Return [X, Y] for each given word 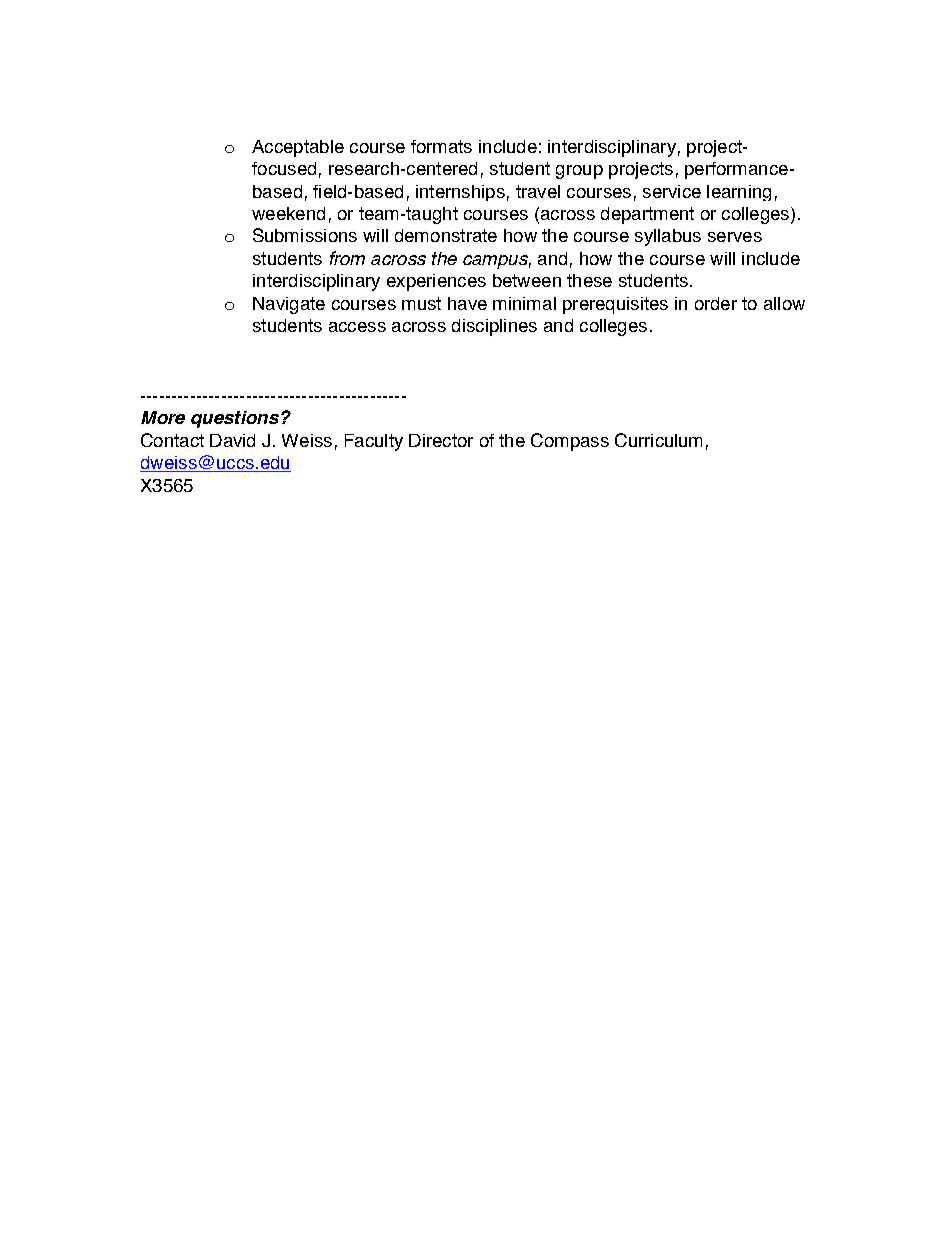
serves [735, 237]
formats [441, 146]
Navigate [289, 305]
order [716, 303]
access [357, 327]
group [579, 172]
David [232, 440]
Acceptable [298, 148]
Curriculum [658, 440]
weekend [288, 213]
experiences [436, 282]
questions [235, 419]
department [647, 215]
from [347, 258]
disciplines [494, 327]
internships [460, 193]
